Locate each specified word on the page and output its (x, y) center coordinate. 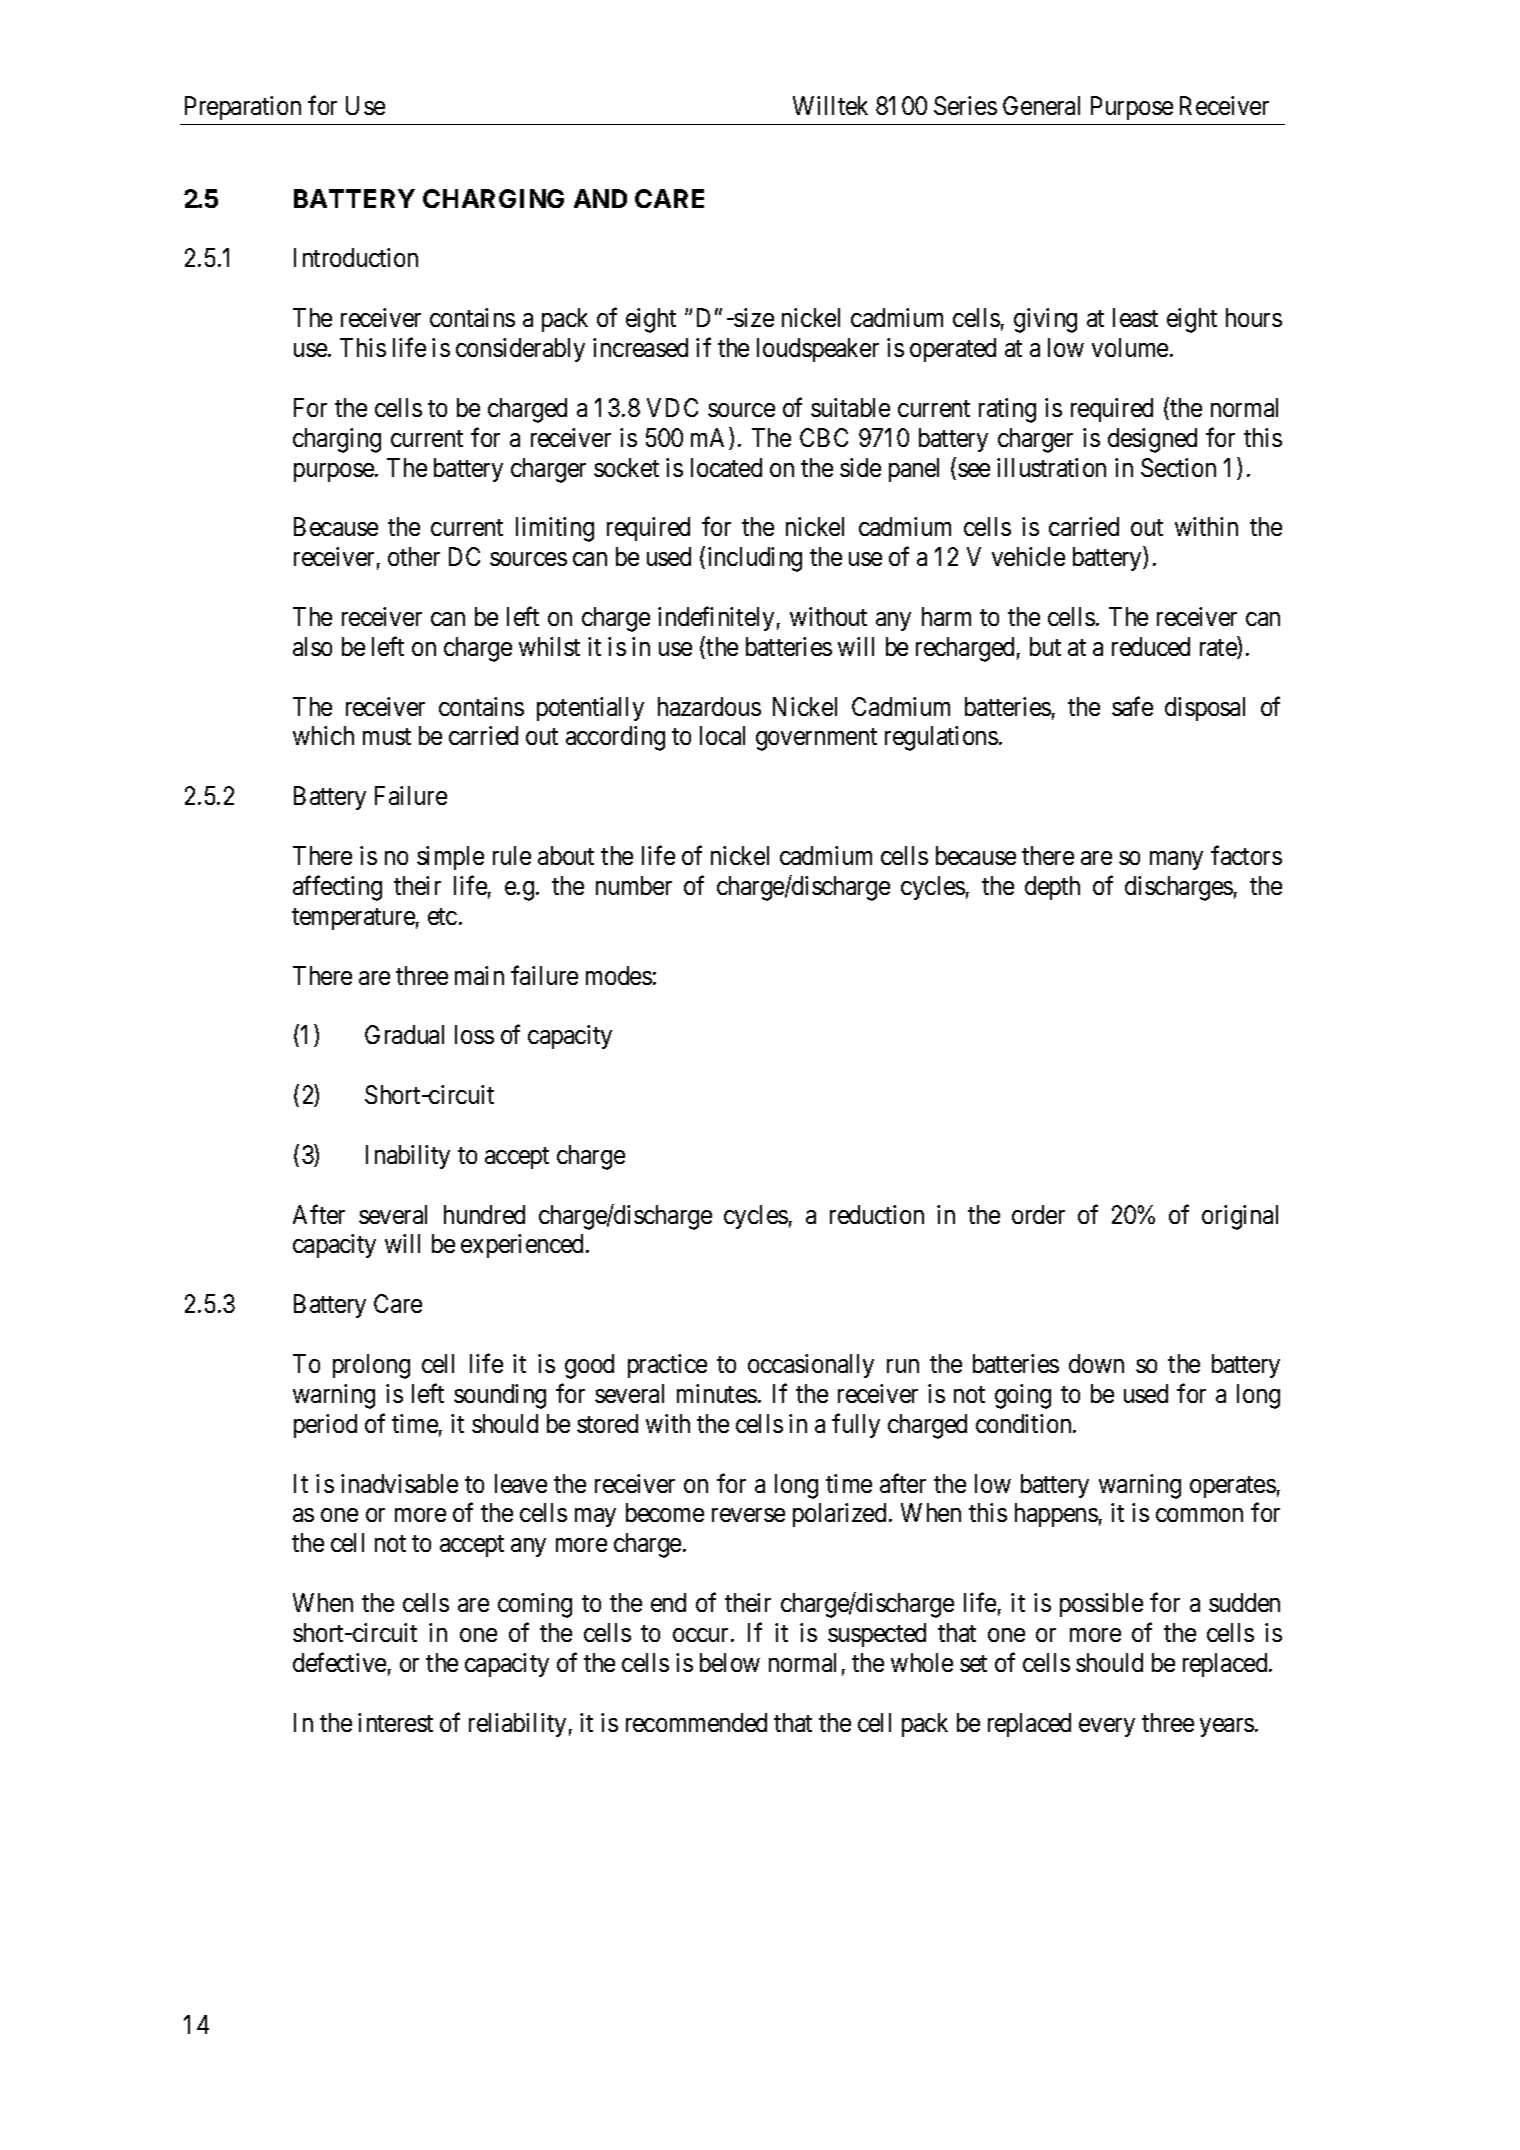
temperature (353, 919)
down (1096, 1363)
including (755, 559)
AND (600, 198)
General (1041, 105)
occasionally (811, 1366)
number (634, 885)
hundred (484, 1214)
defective (339, 1662)
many (1176, 860)
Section (1178, 467)
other (414, 556)
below (730, 1662)
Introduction (356, 257)
